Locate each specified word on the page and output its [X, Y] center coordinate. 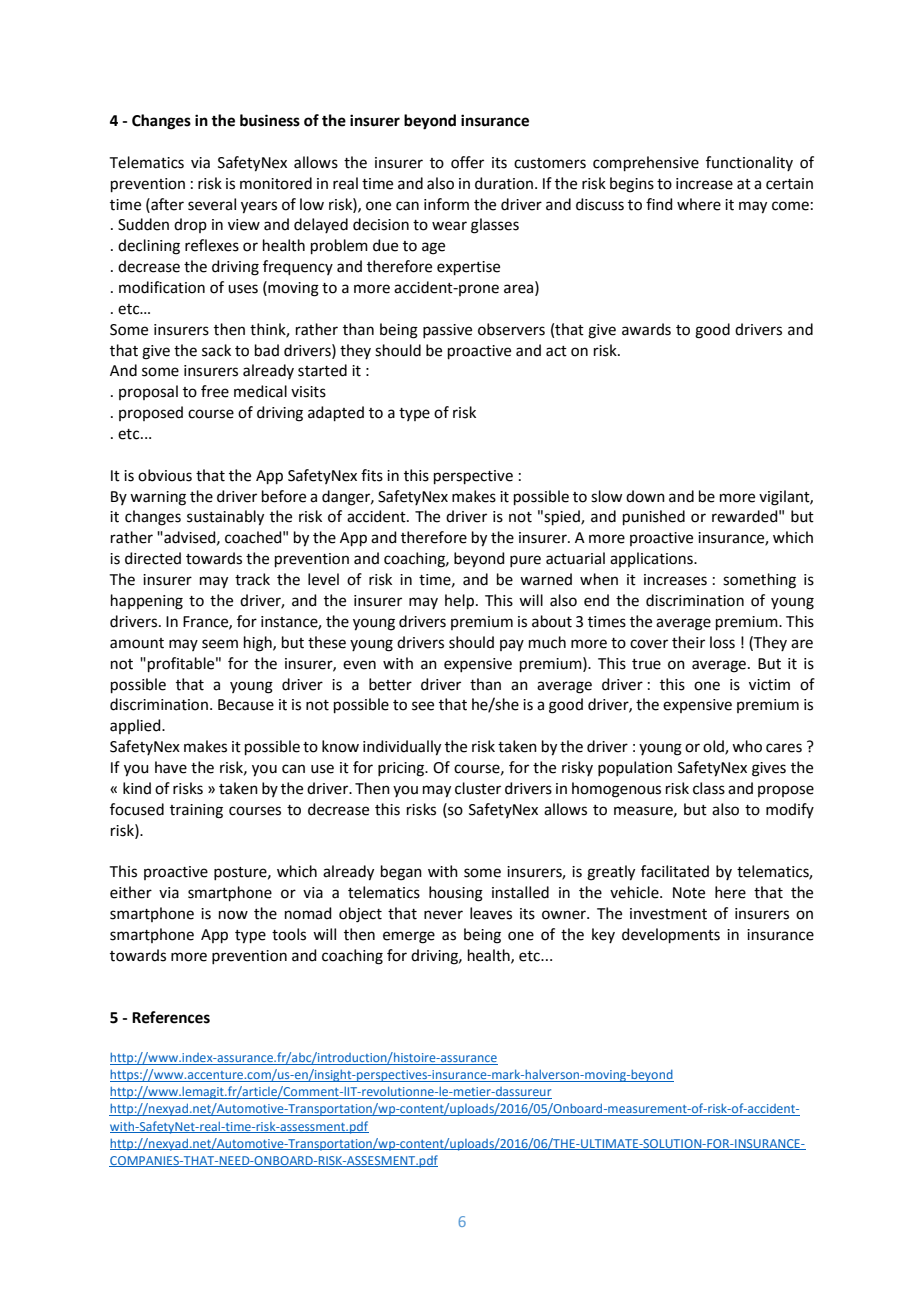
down [645, 496]
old [714, 747]
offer [467, 162]
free [215, 391]
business [270, 120]
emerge [409, 937]
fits [372, 475]
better [390, 684]
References [171, 1017]
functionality [749, 163]
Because [246, 705]
